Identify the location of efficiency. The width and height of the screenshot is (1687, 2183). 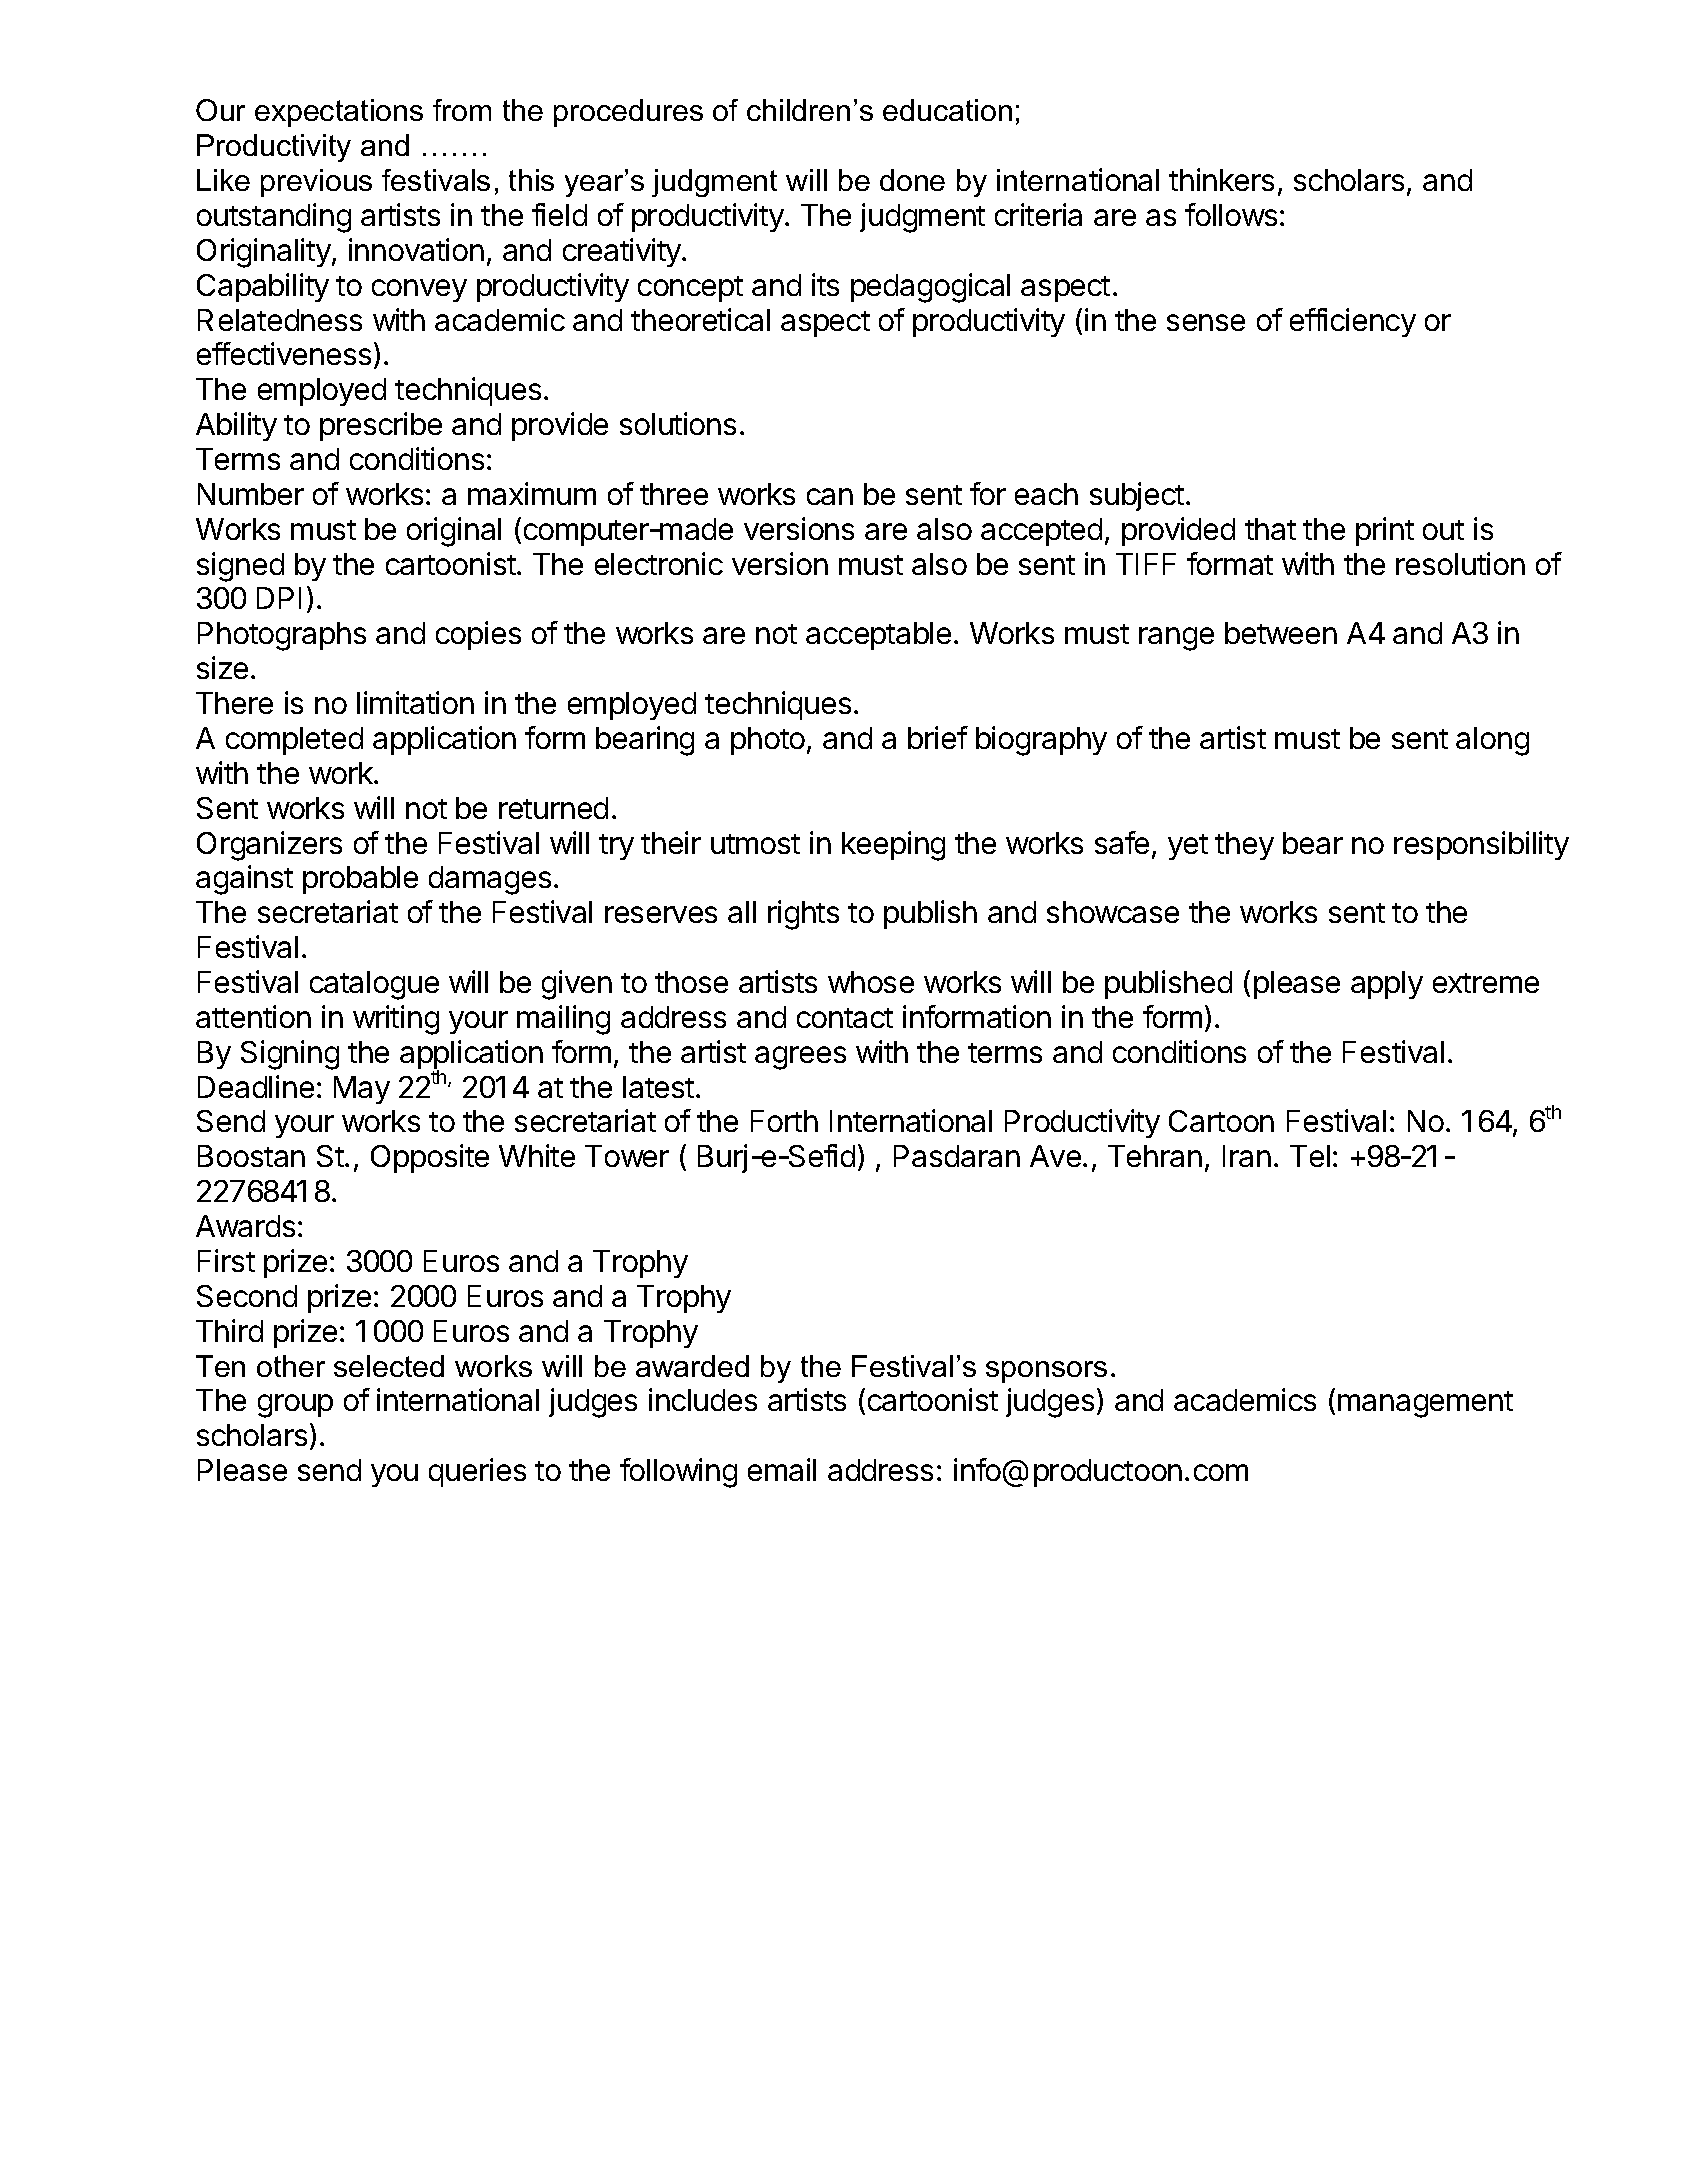
(1353, 322).
